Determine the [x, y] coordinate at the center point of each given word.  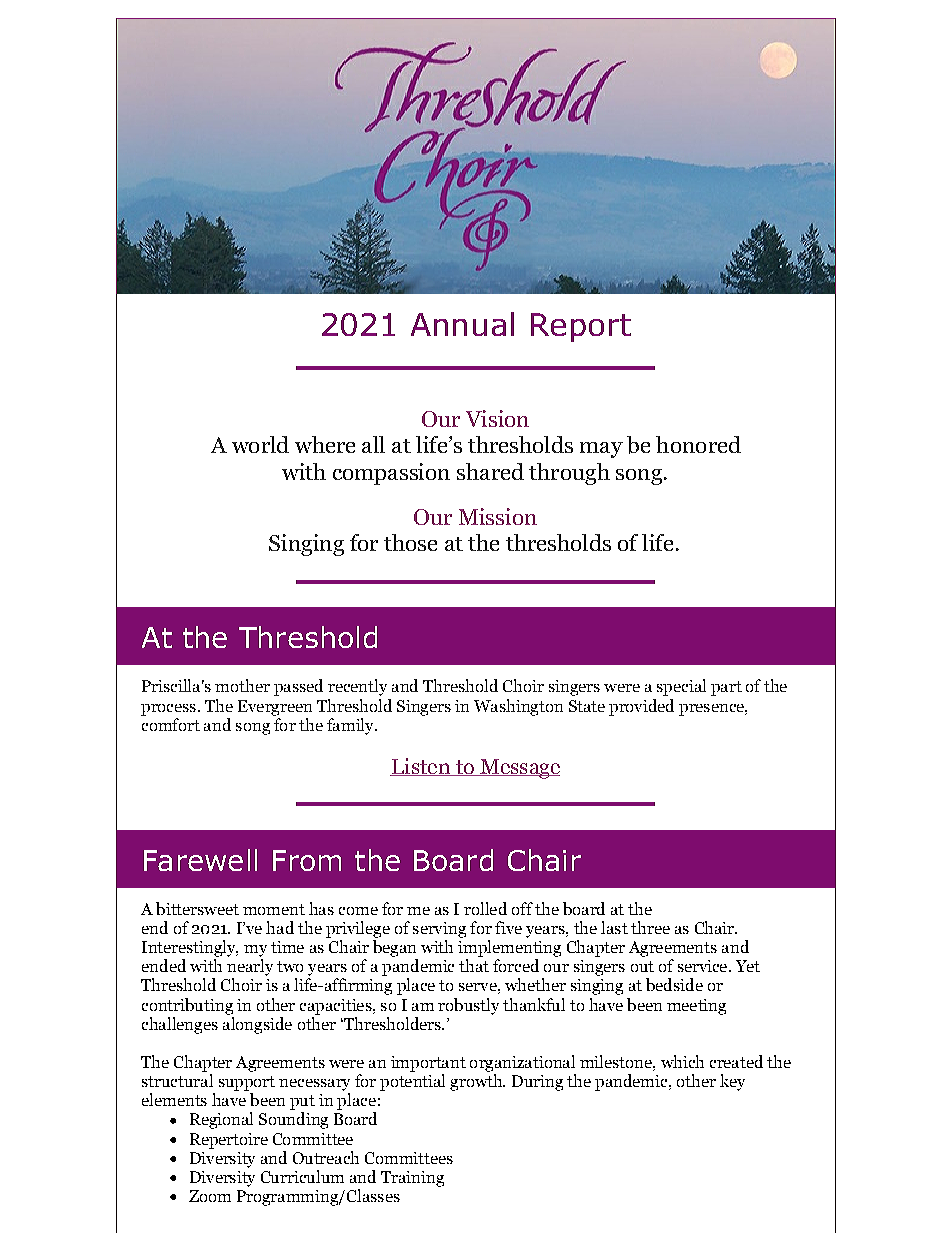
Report [581, 327]
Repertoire [229, 1141]
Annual [462, 324]
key [732, 1082]
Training [412, 1179]
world [260, 444]
